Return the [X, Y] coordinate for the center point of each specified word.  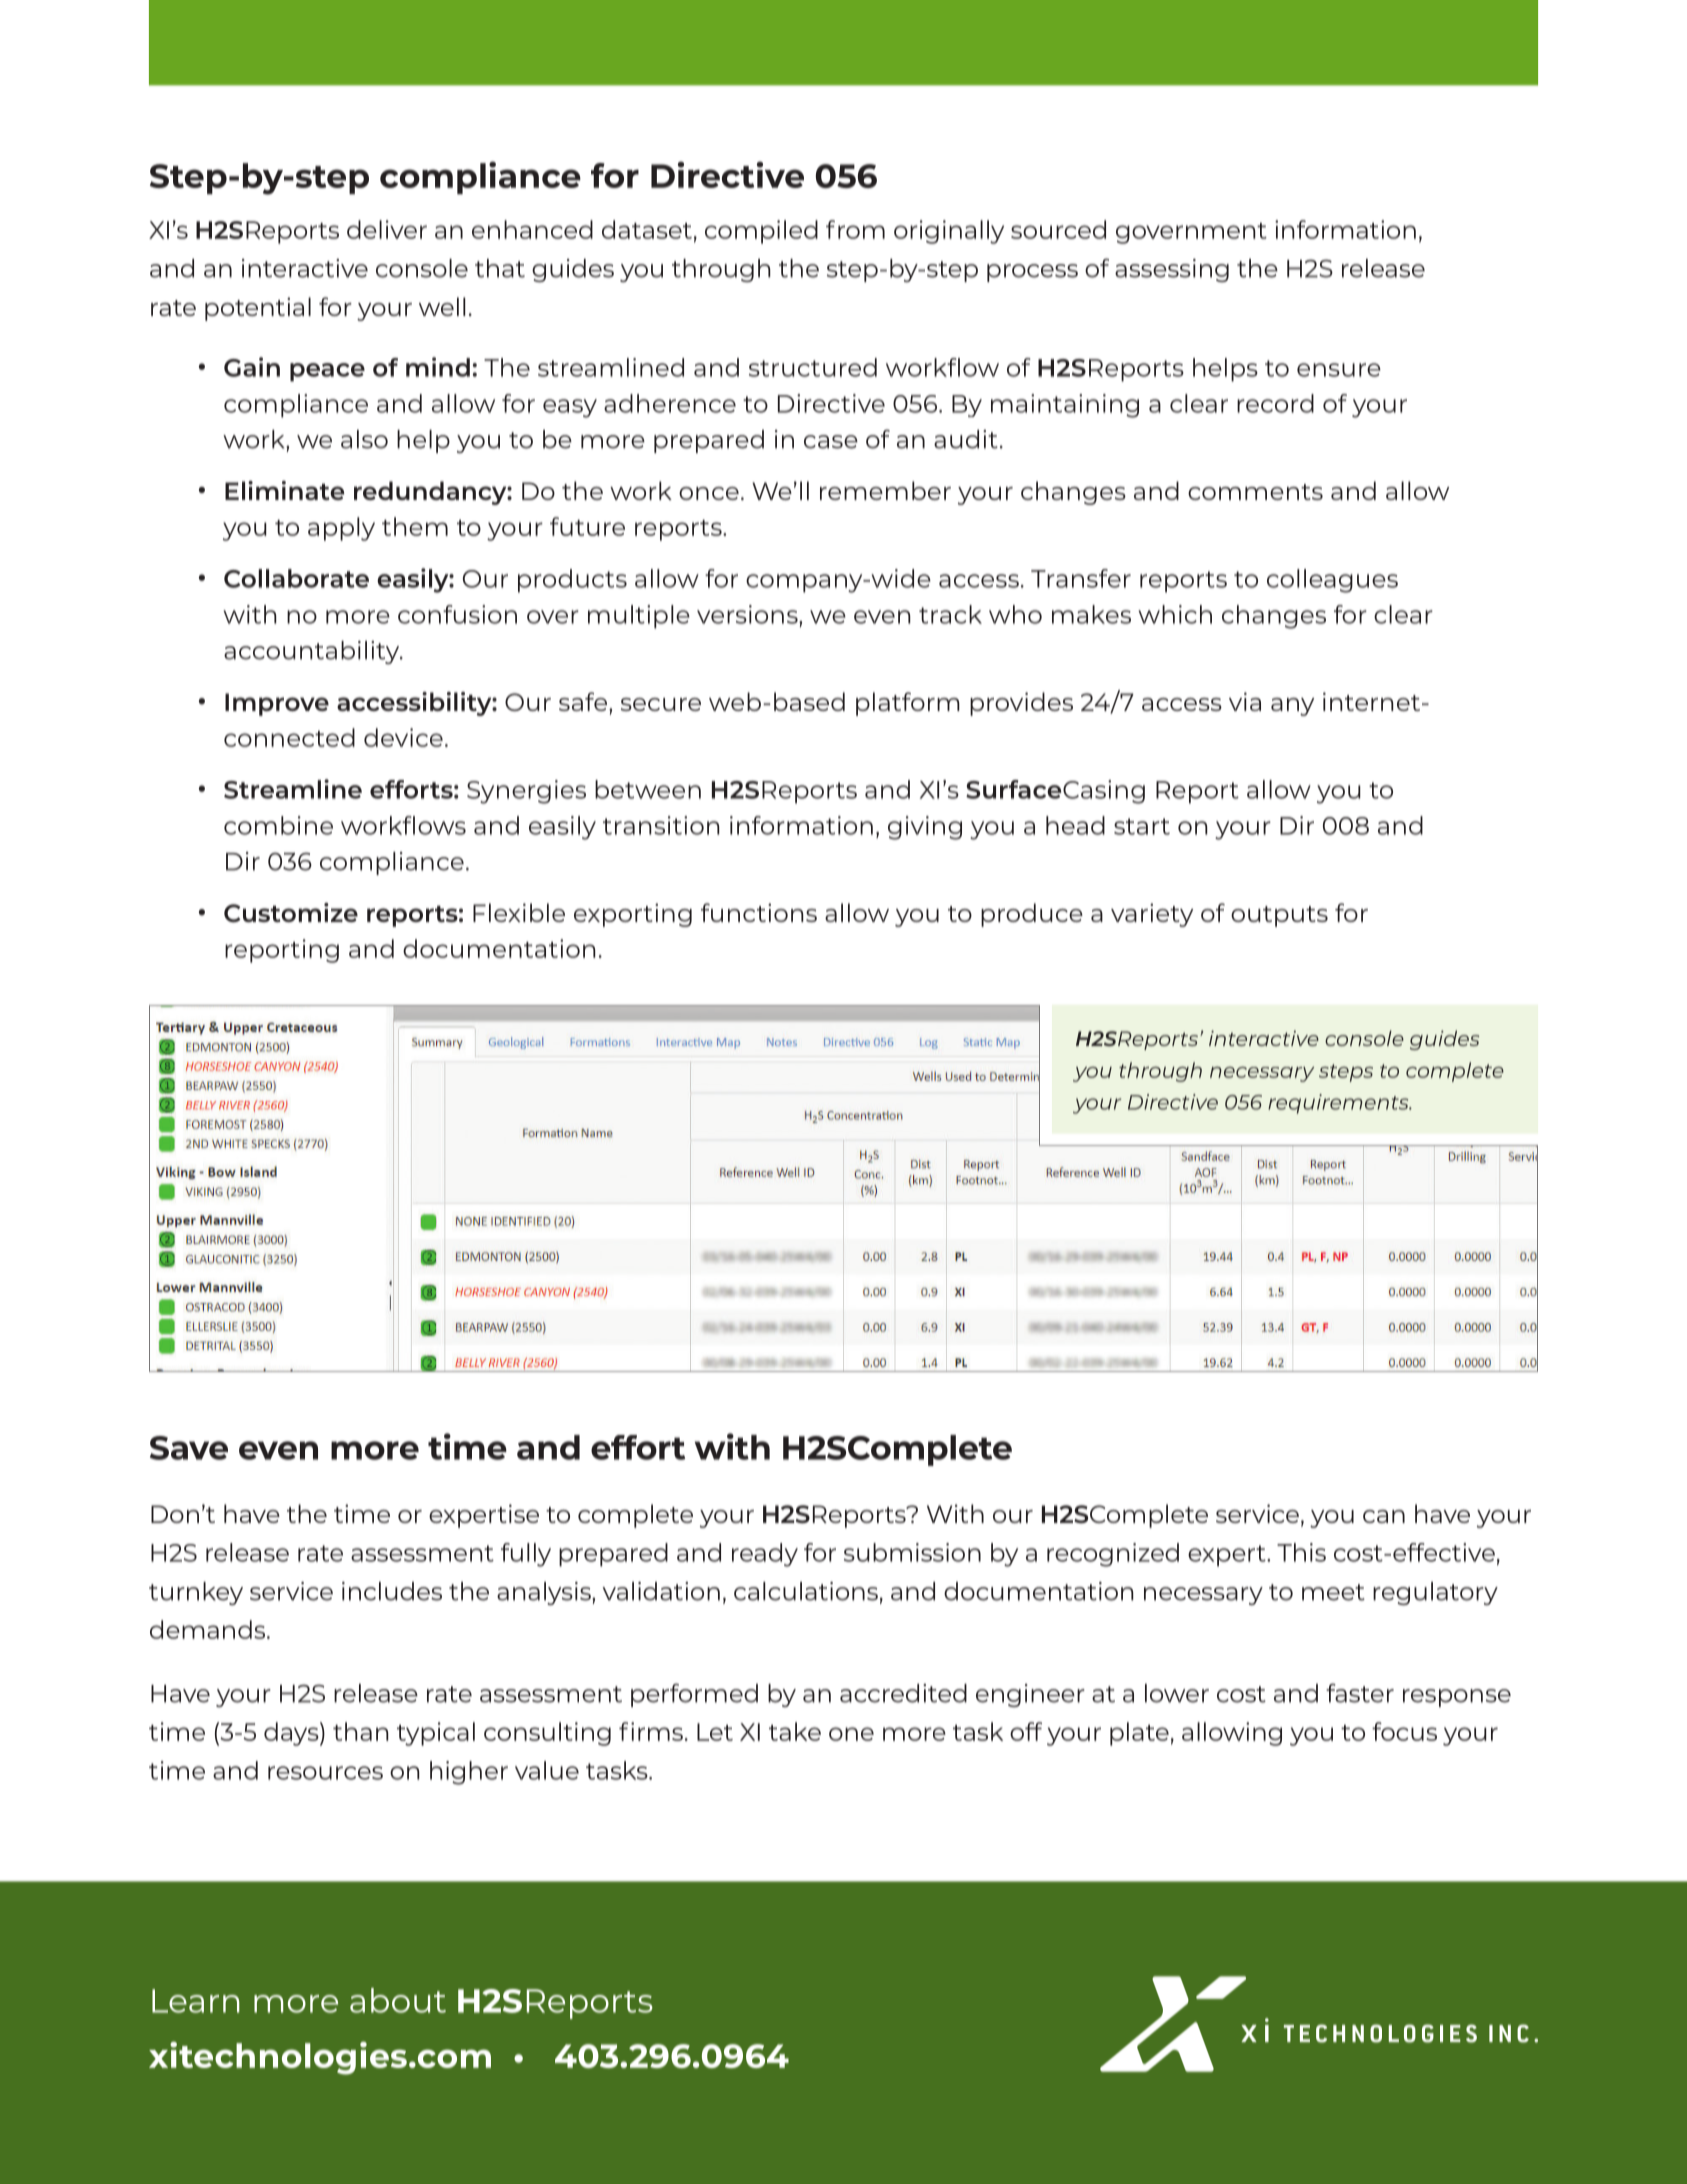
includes [392, 1591]
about [398, 2000]
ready [765, 1555]
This [1301, 1552]
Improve [277, 704]
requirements [1339, 1104]
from [855, 229]
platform [908, 704]
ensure [1339, 370]
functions [759, 912]
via [1245, 701]
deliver [387, 229]
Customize [291, 913]
